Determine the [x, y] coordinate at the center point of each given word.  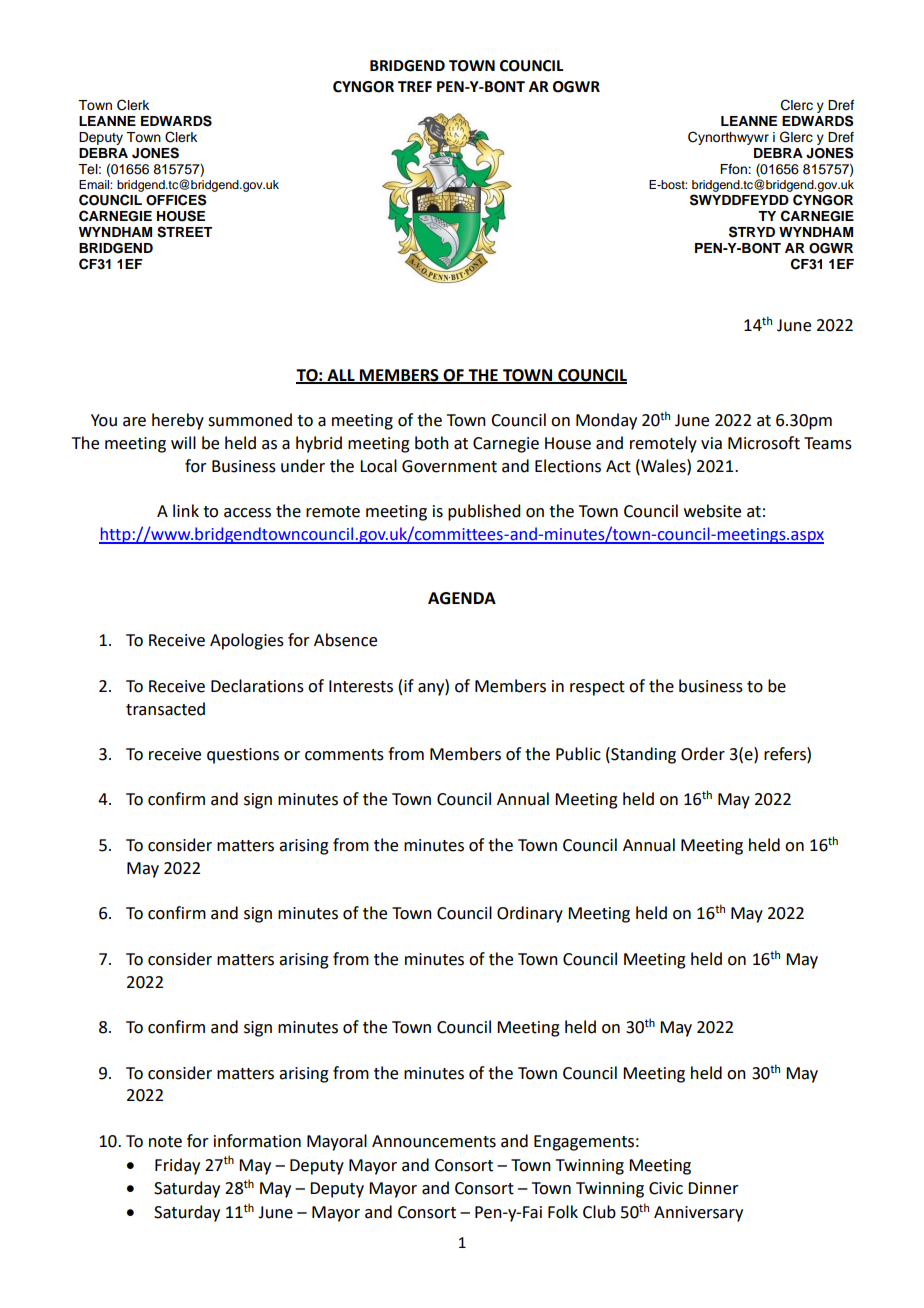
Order [703, 754]
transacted [165, 709]
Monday [606, 421]
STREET [184, 232]
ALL [341, 376]
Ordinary [530, 914]
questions [243, 756]
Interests [361, 686]
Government [449, 466]
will [183, 442]
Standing [642, 755]
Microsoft [764, 443]
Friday [177, 1166]
